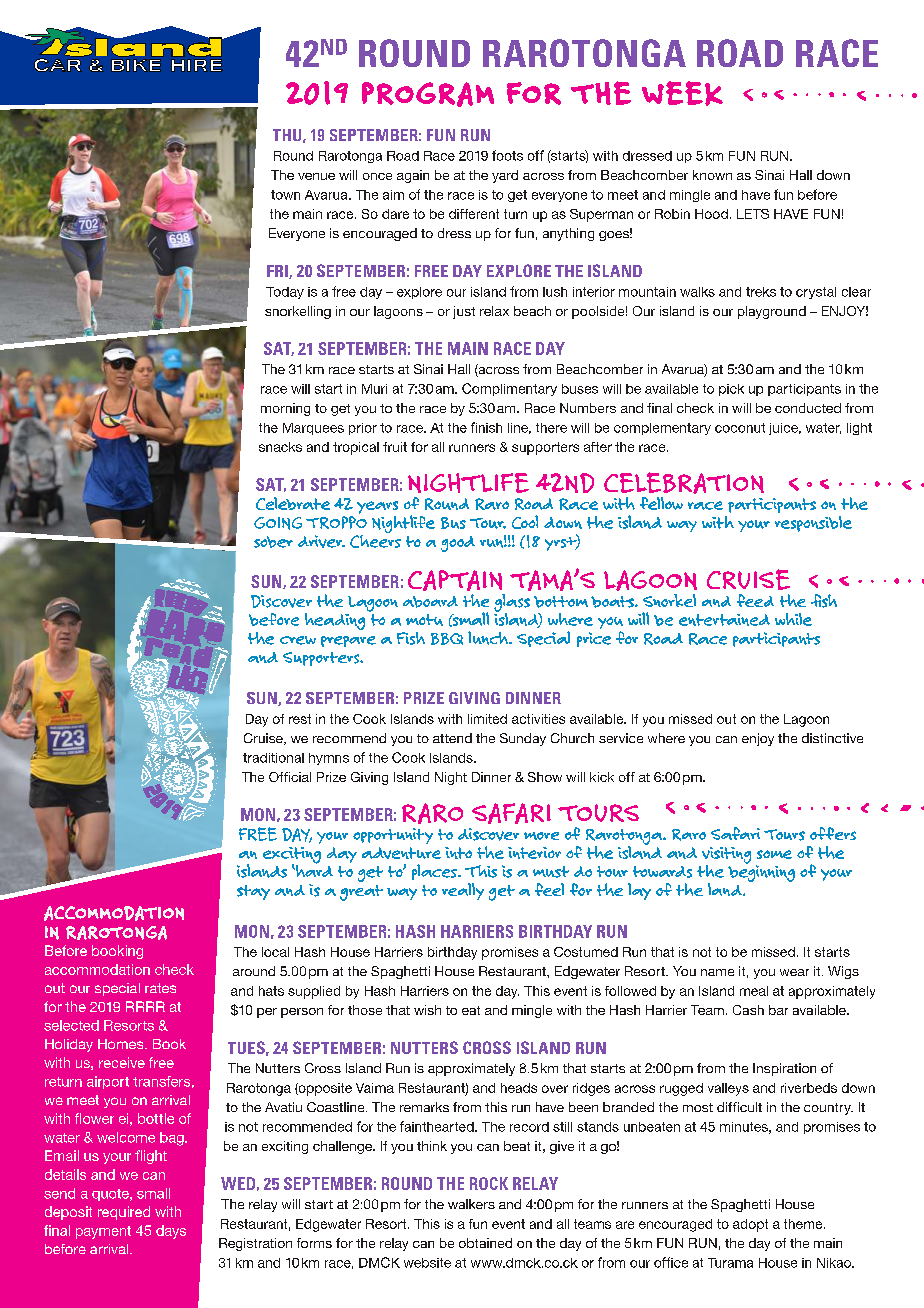 This document has width=924, height=1308. What do you see at coordinates (761, 872) in the document?
I see `beginning` at bounding box center [761, 872].
